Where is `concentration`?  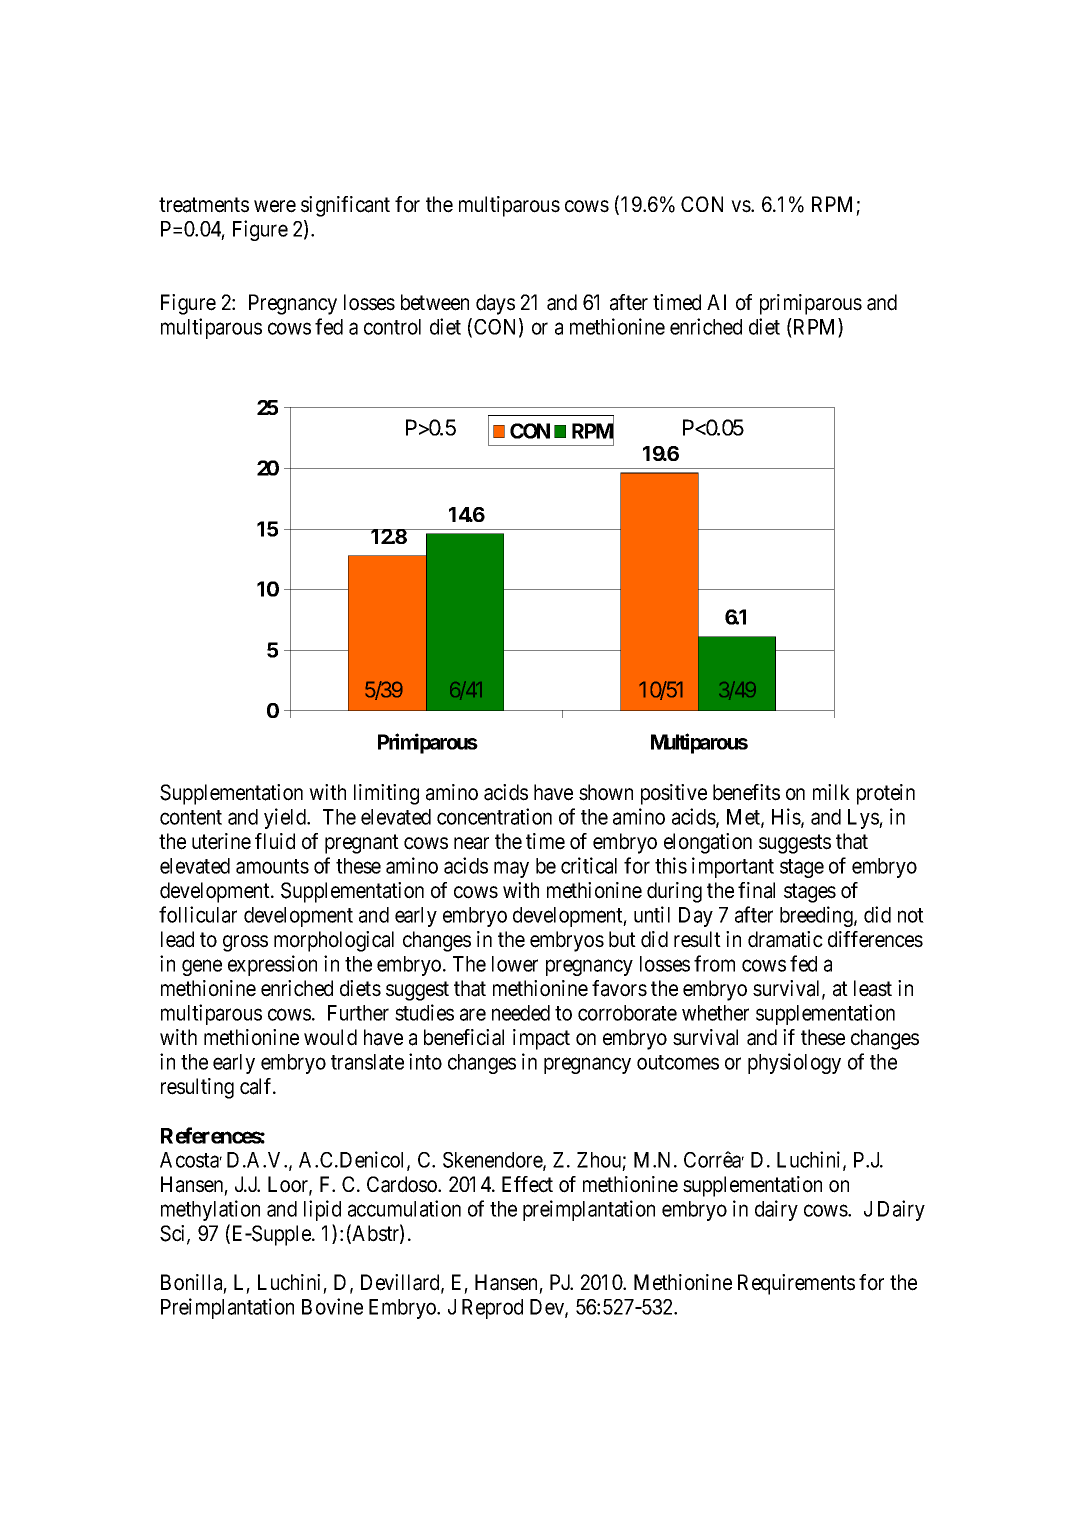
concentration is located at coordinates (494, 816).
